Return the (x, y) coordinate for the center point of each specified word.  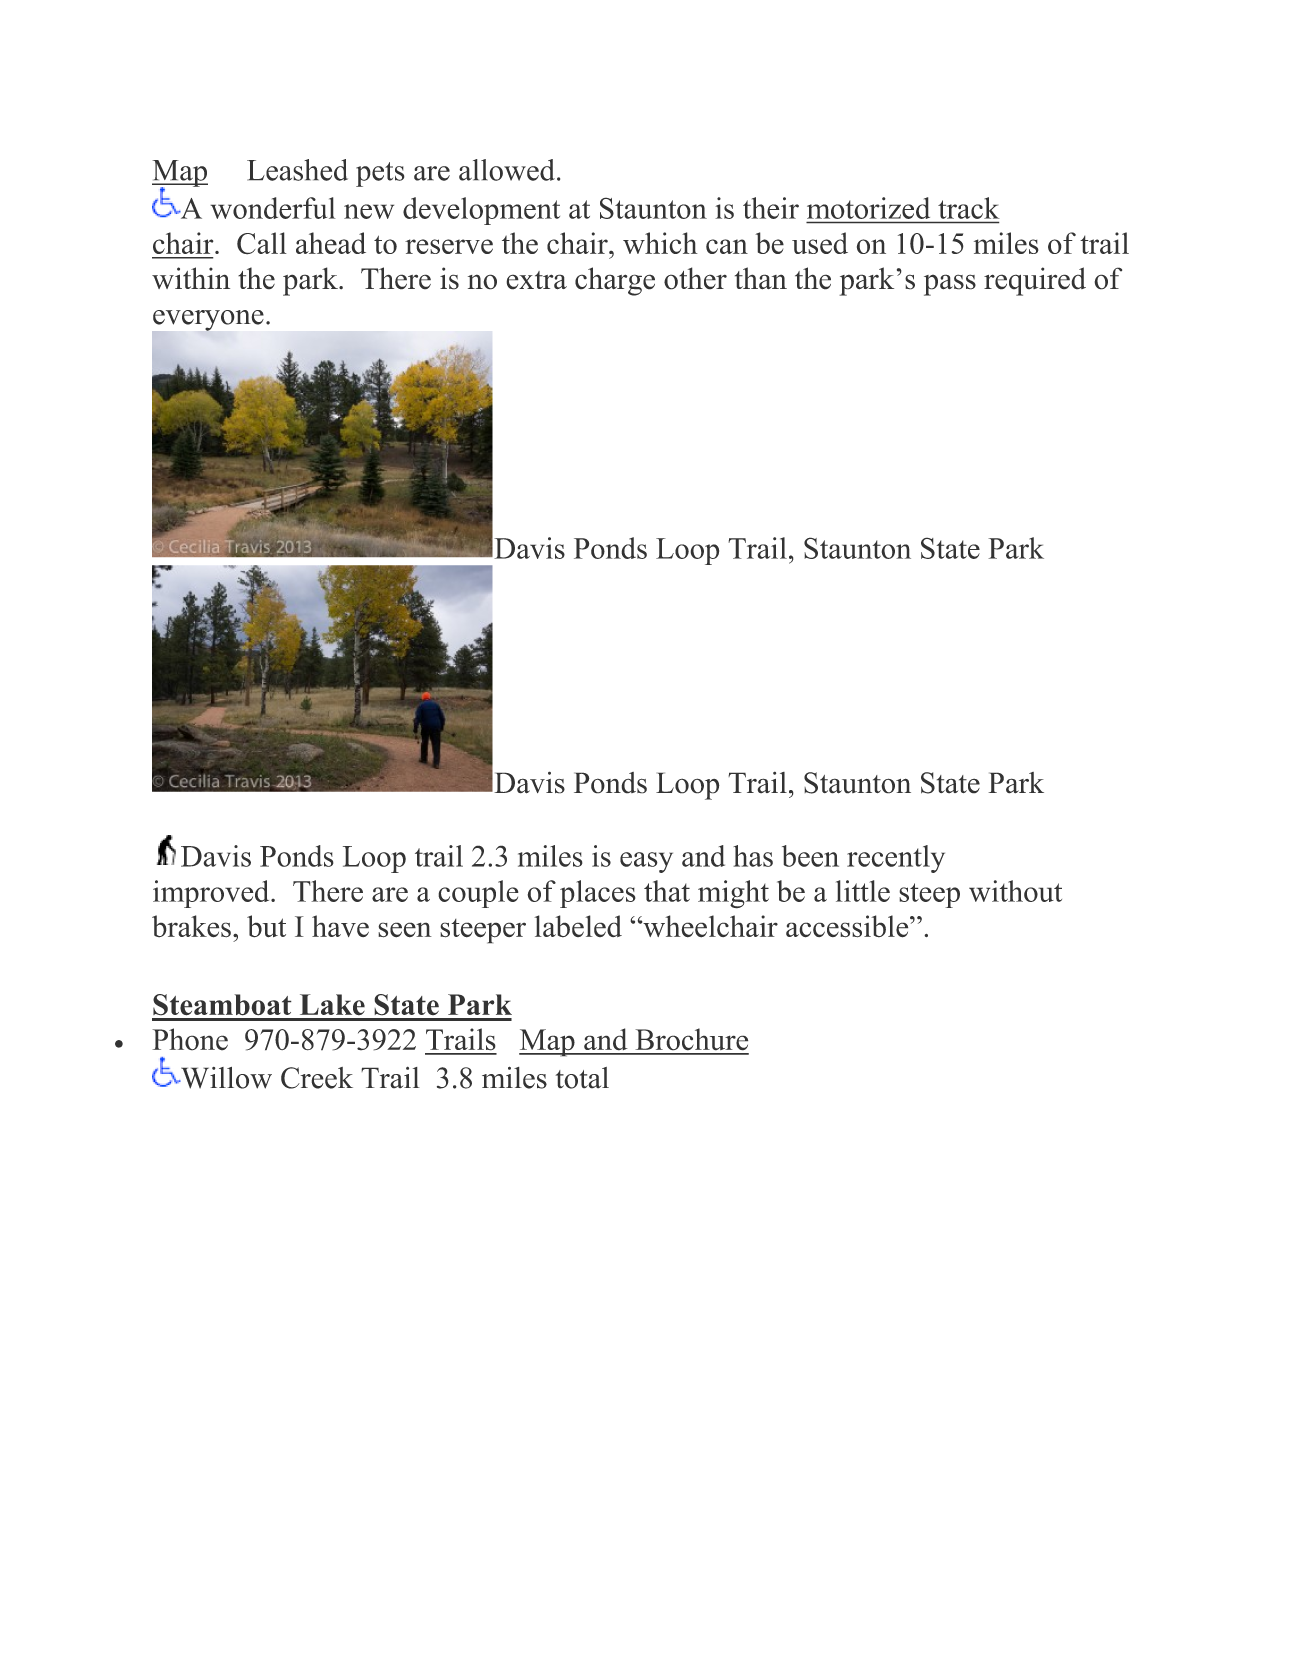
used (820, 243)
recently (896, 859)
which (660, 243)
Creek (317, 1078)
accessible (848, 926)
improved (212, 894)
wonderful (273, 208)
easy (646, 862)
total (582, 1078)
